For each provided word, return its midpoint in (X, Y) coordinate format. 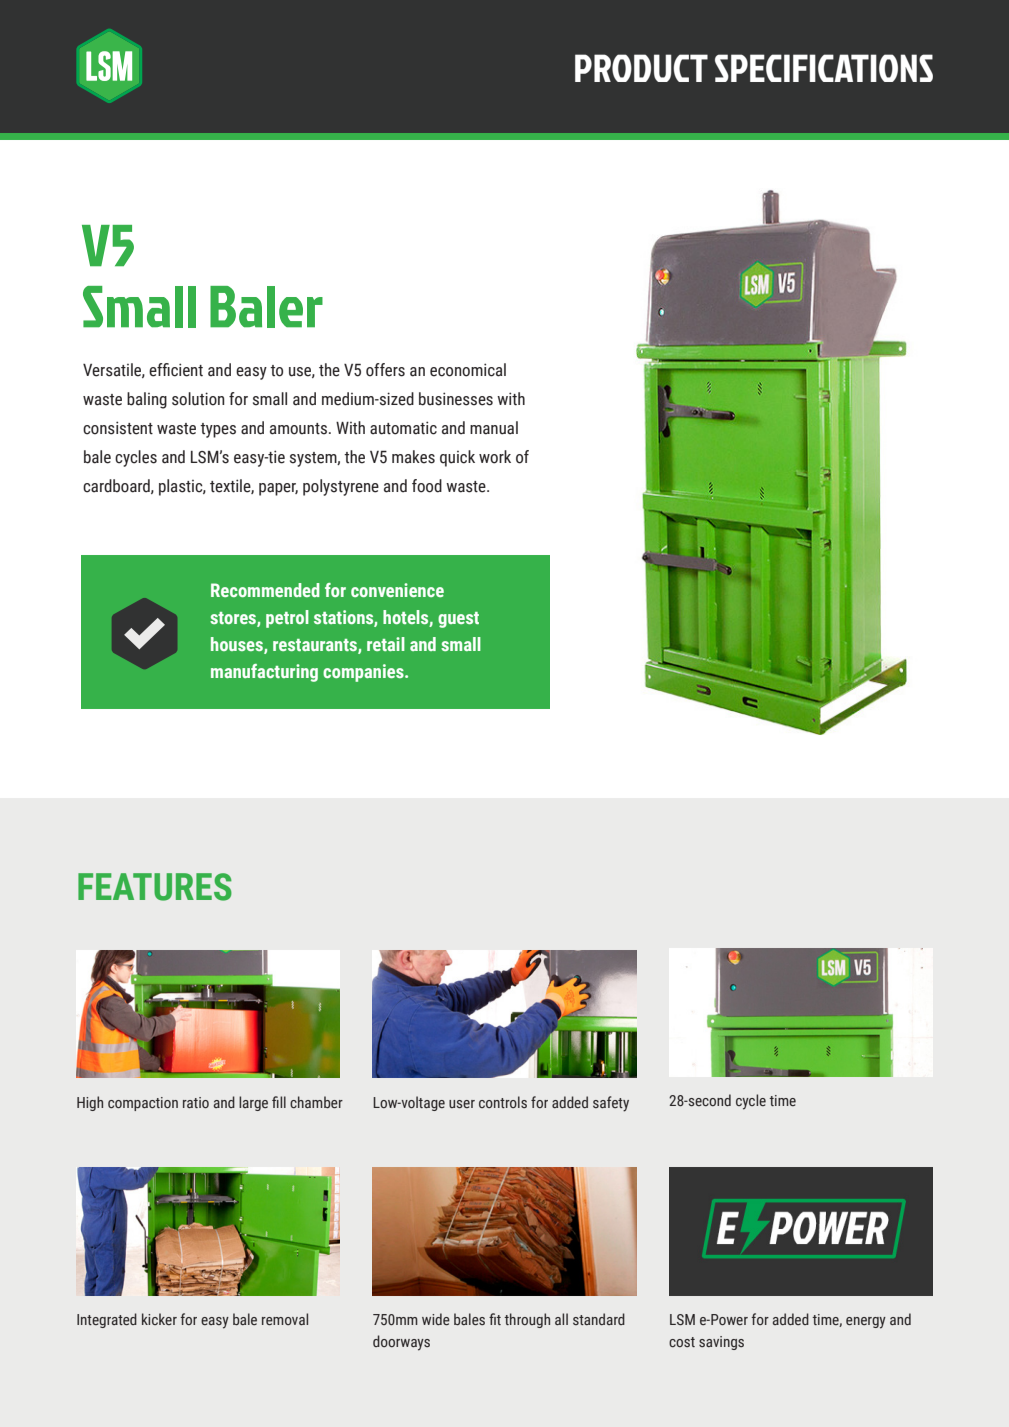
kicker (159, 1319)
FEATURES (155, 887)
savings (721, 1343)
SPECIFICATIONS (824, 68)
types (218, 430)
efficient (176, 370)
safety (611, 1104)
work (495, 457)
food (427, 486)
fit (495, 1319)
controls (503, 1102)
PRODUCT (641, 68)
